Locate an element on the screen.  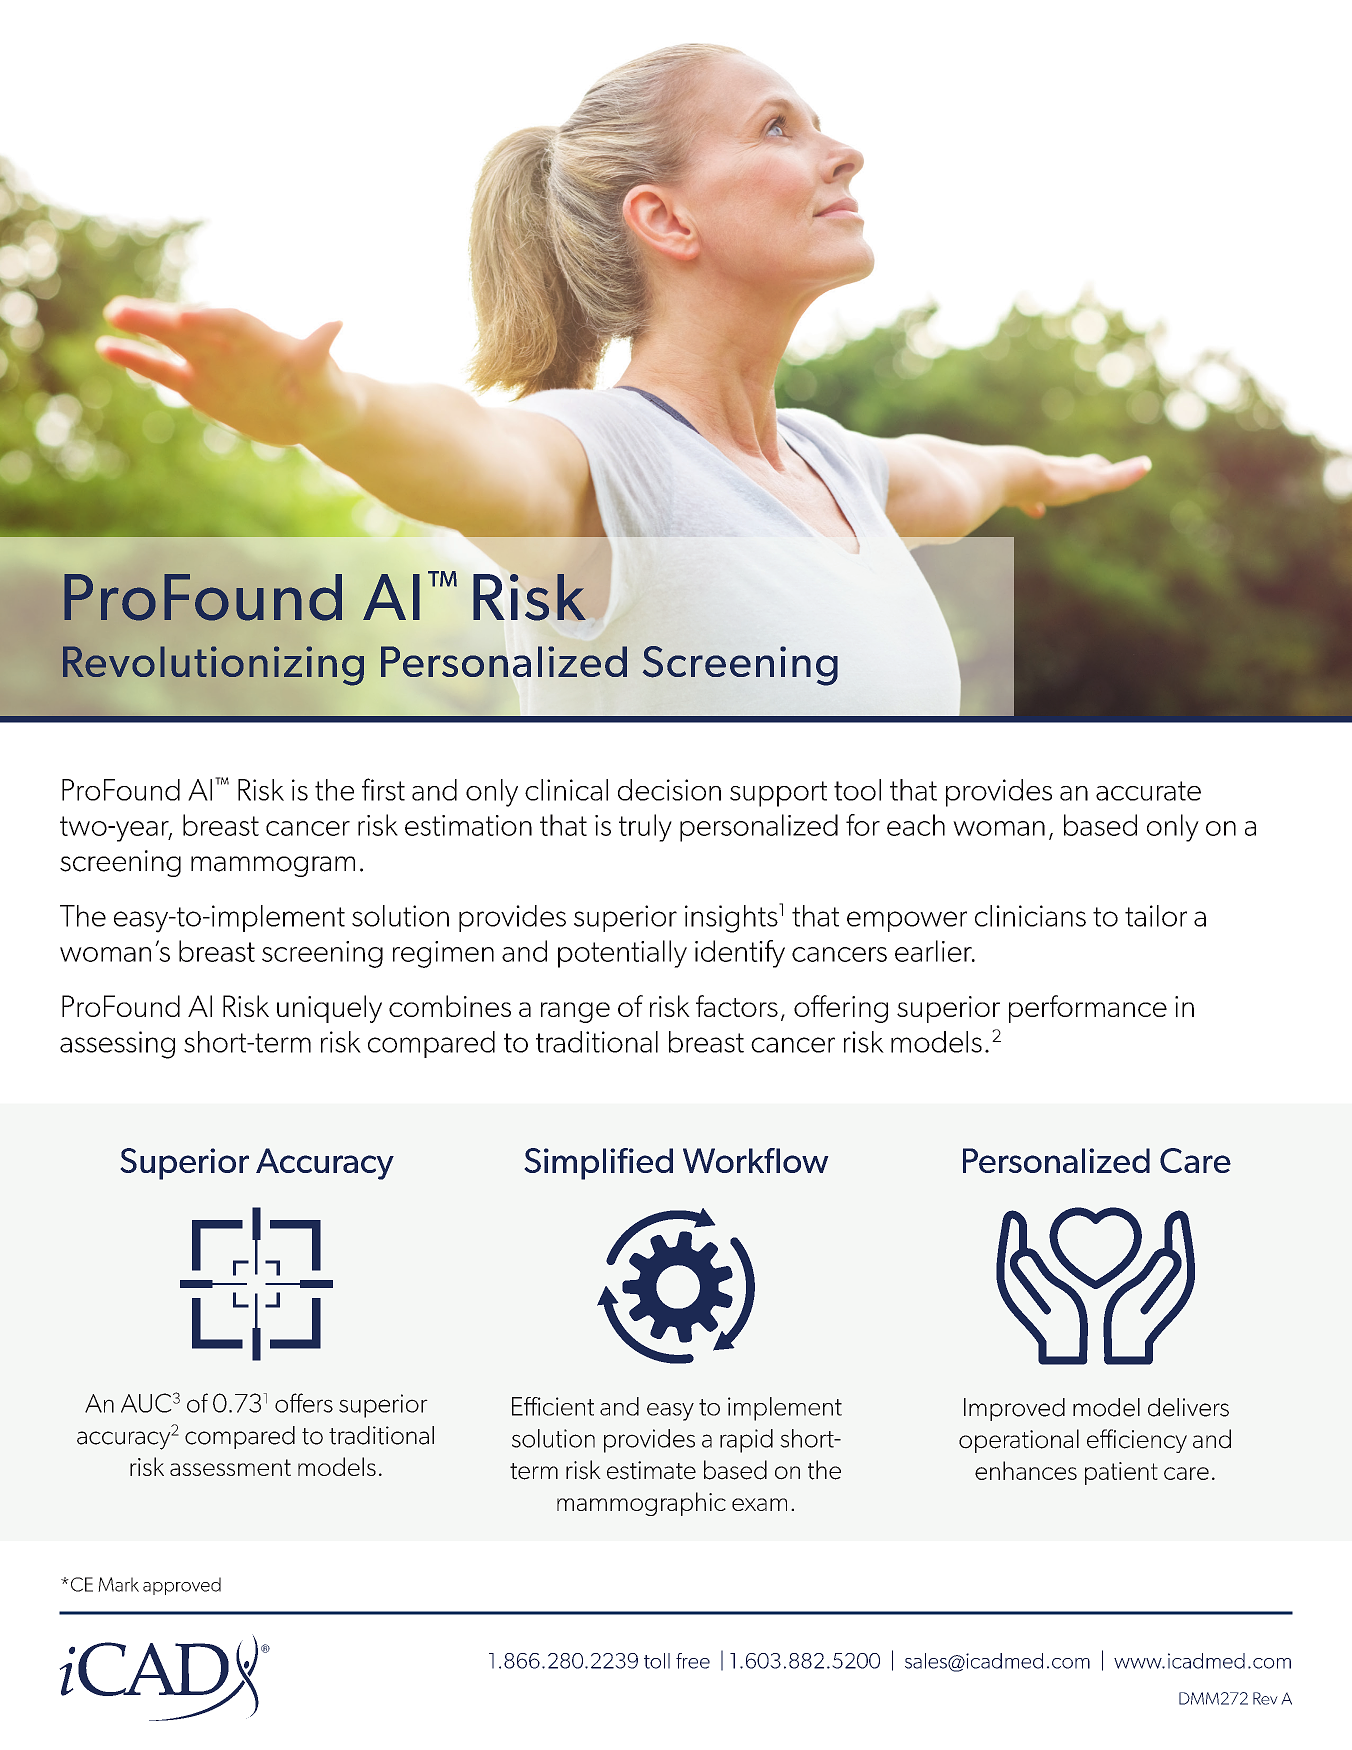
accurate is located at coordinates (1148, 791).
